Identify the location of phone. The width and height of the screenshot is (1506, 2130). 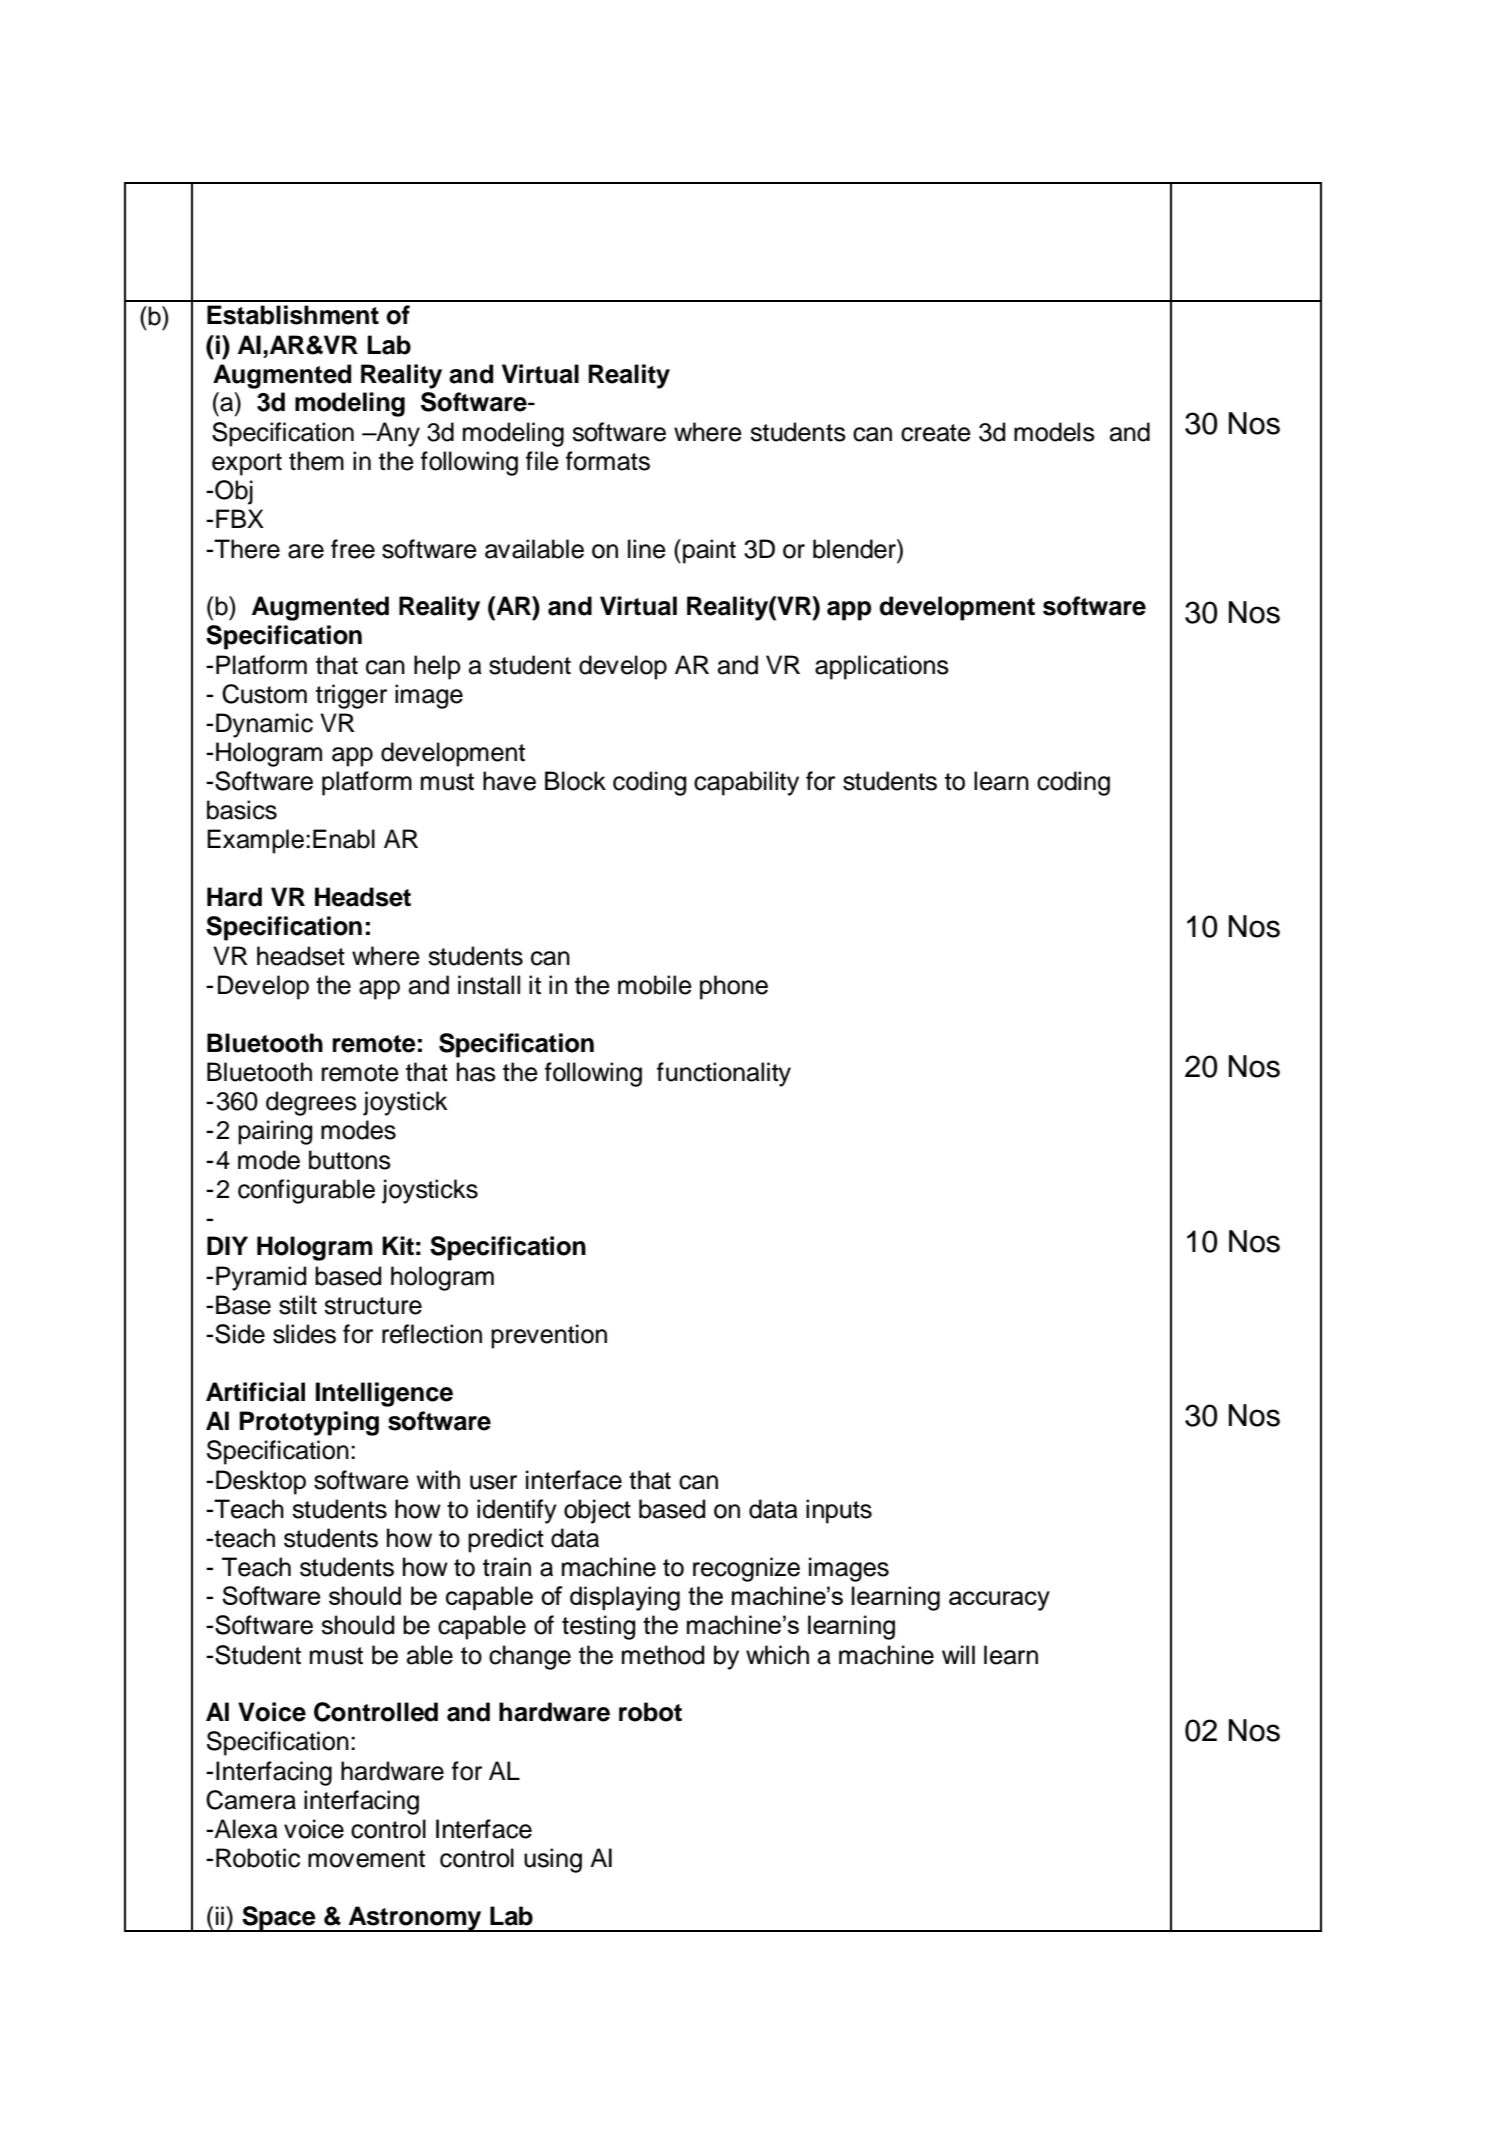
(734, 987).
